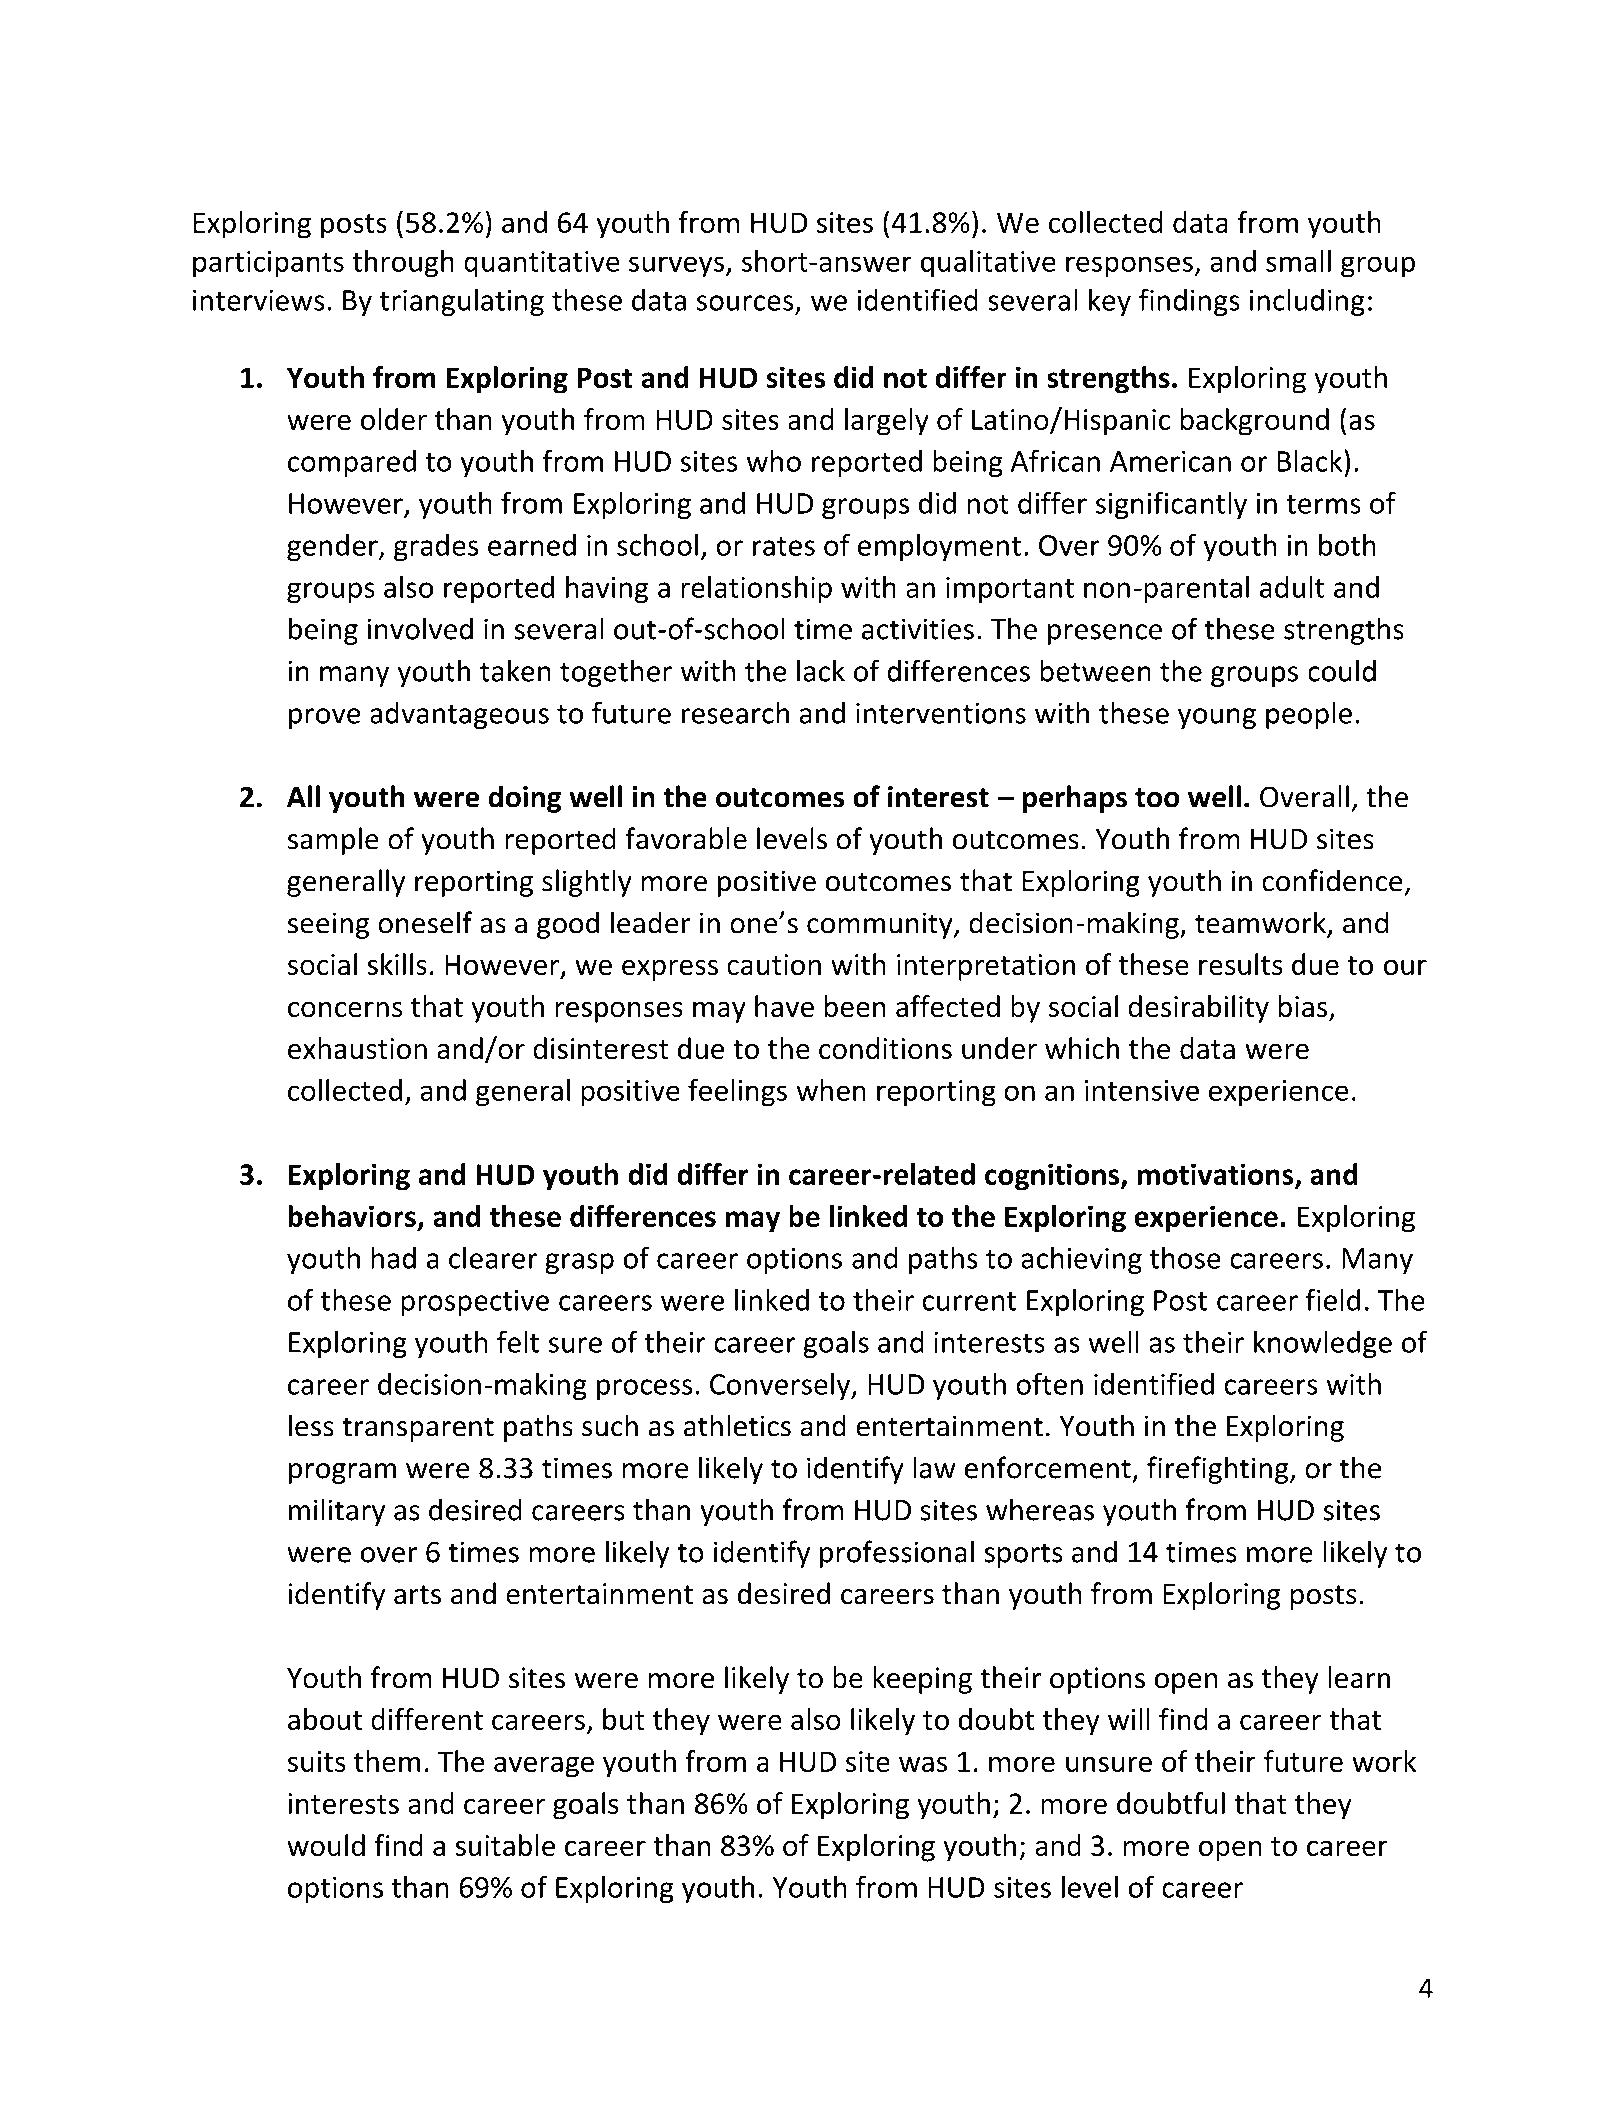 This screenshot has height=2101, width=1624. What do you see at coordinates (387, 1761) in the screenshot?
I see `them` at bounding box center [387, 1761].
